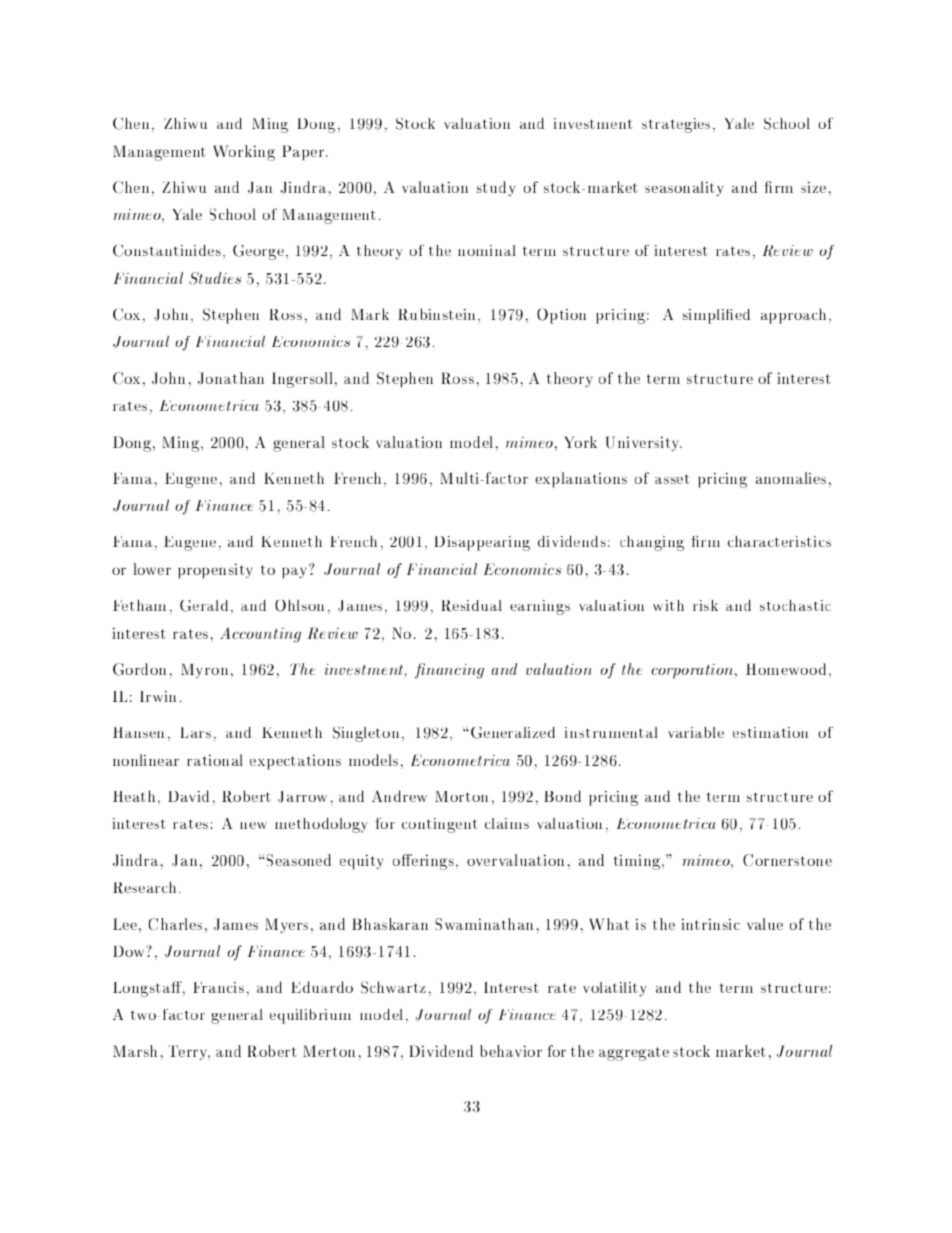 Image resolution: width=952 pixels, height=1233 pixels. Describe the element at coordinates (482, 543) in the screenshot. I see `Disappearing` at that location.
